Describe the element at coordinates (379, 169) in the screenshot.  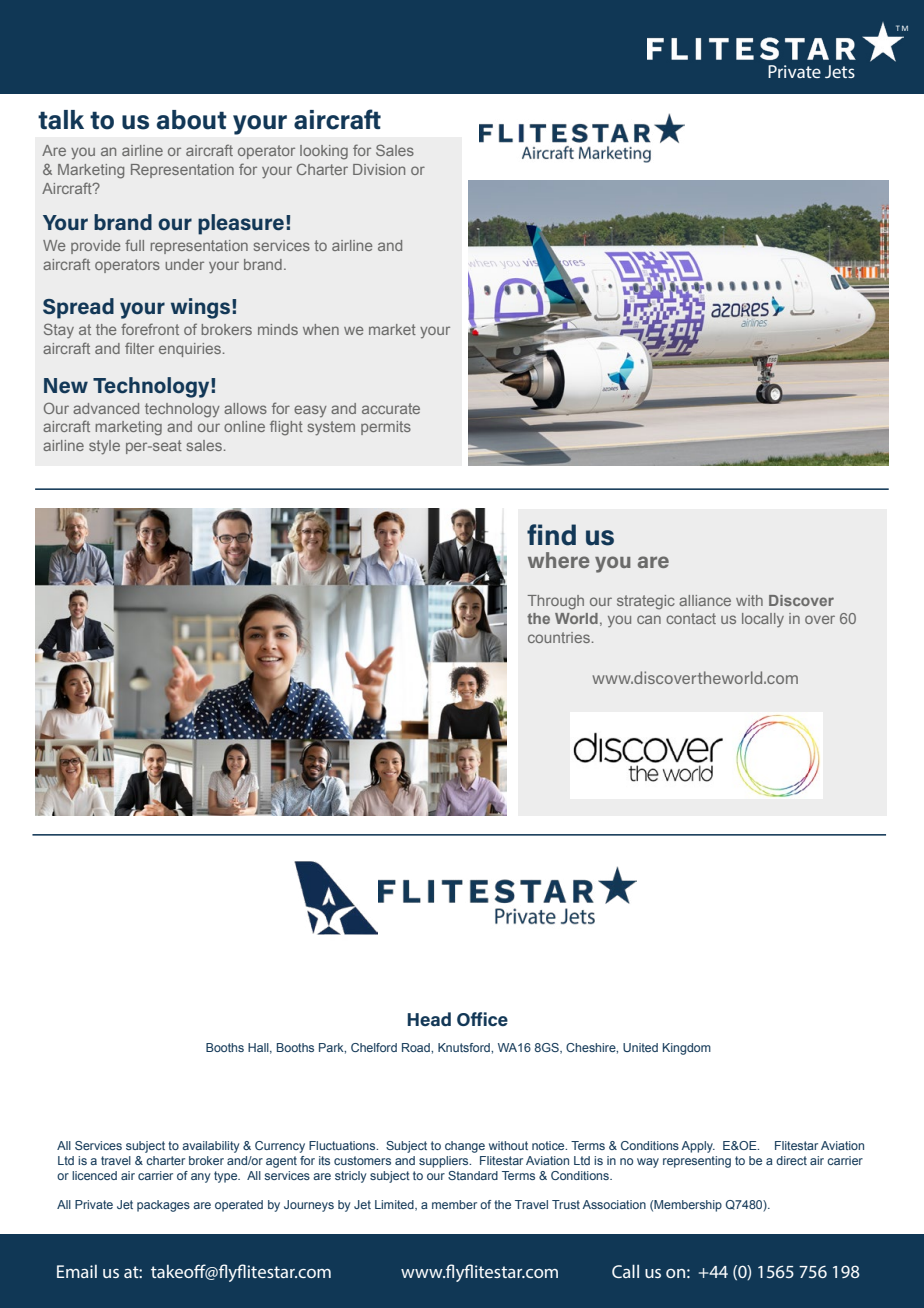
I see `Division` at that location.
